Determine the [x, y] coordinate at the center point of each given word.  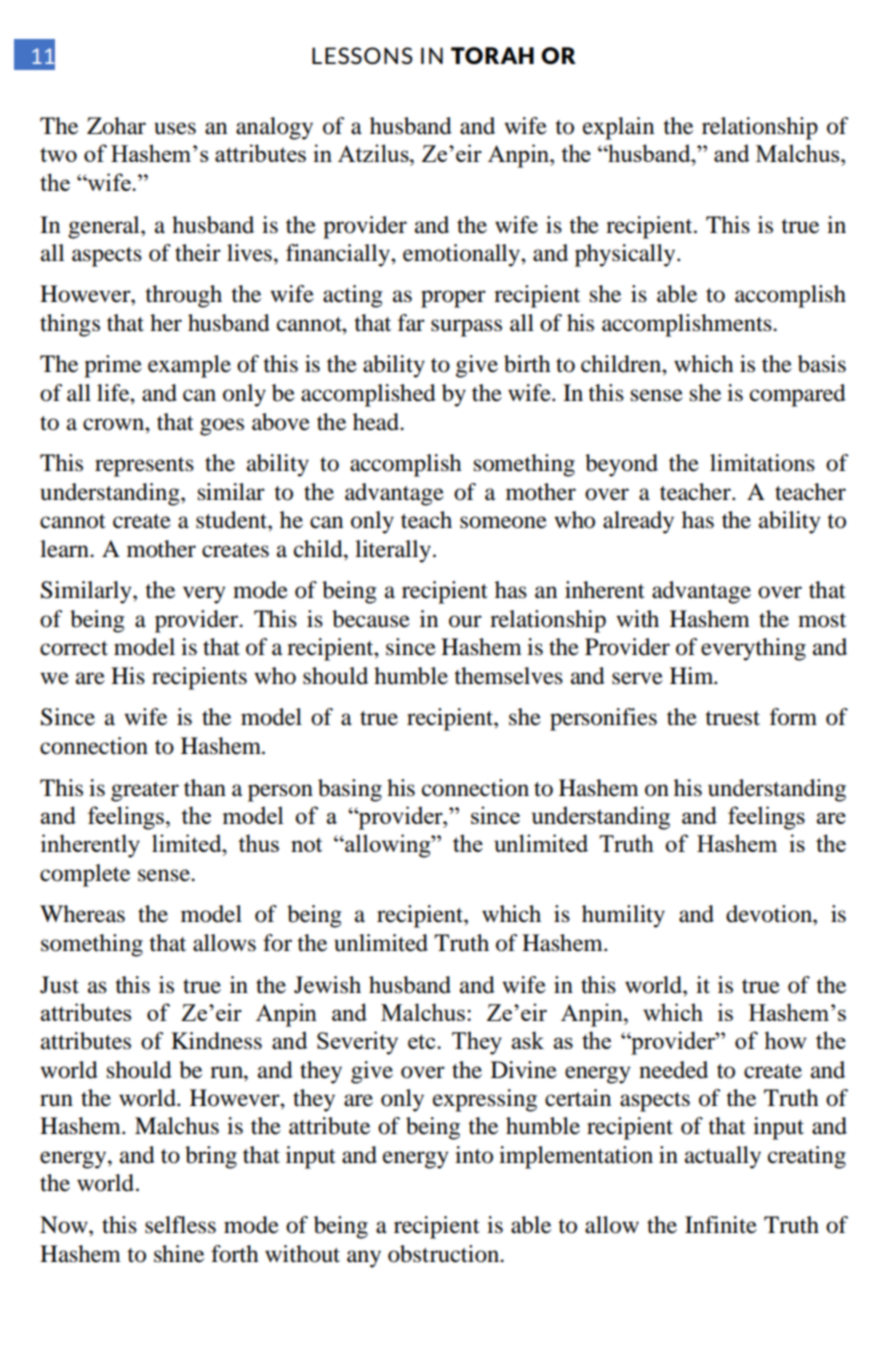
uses [175, 128]
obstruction [445, 1254]
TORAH [492, 55]
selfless [180, 1225]
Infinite [721, 1225]
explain [618, 128]
